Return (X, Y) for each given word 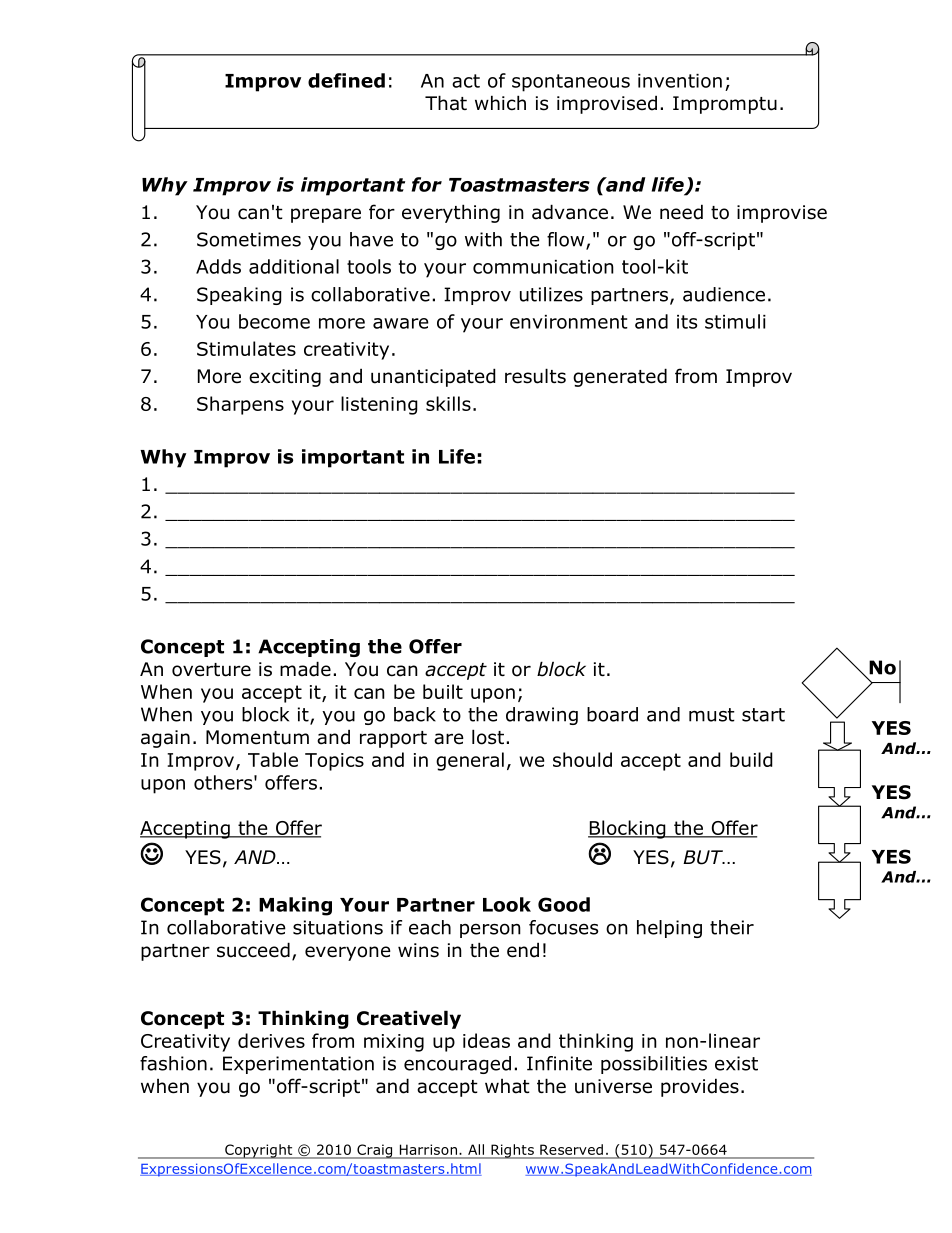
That (446, 103)
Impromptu (725, 105)
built (443, 691)
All (476, 1149)
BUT (704, 857)
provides (700, 1087)
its (687, 322)
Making (295, 906)
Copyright (259, 1151)
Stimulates (246, 348)
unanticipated (433, 377)
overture (211, 670)
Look (507, 904)
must (712, 715)
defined (346, 80)
